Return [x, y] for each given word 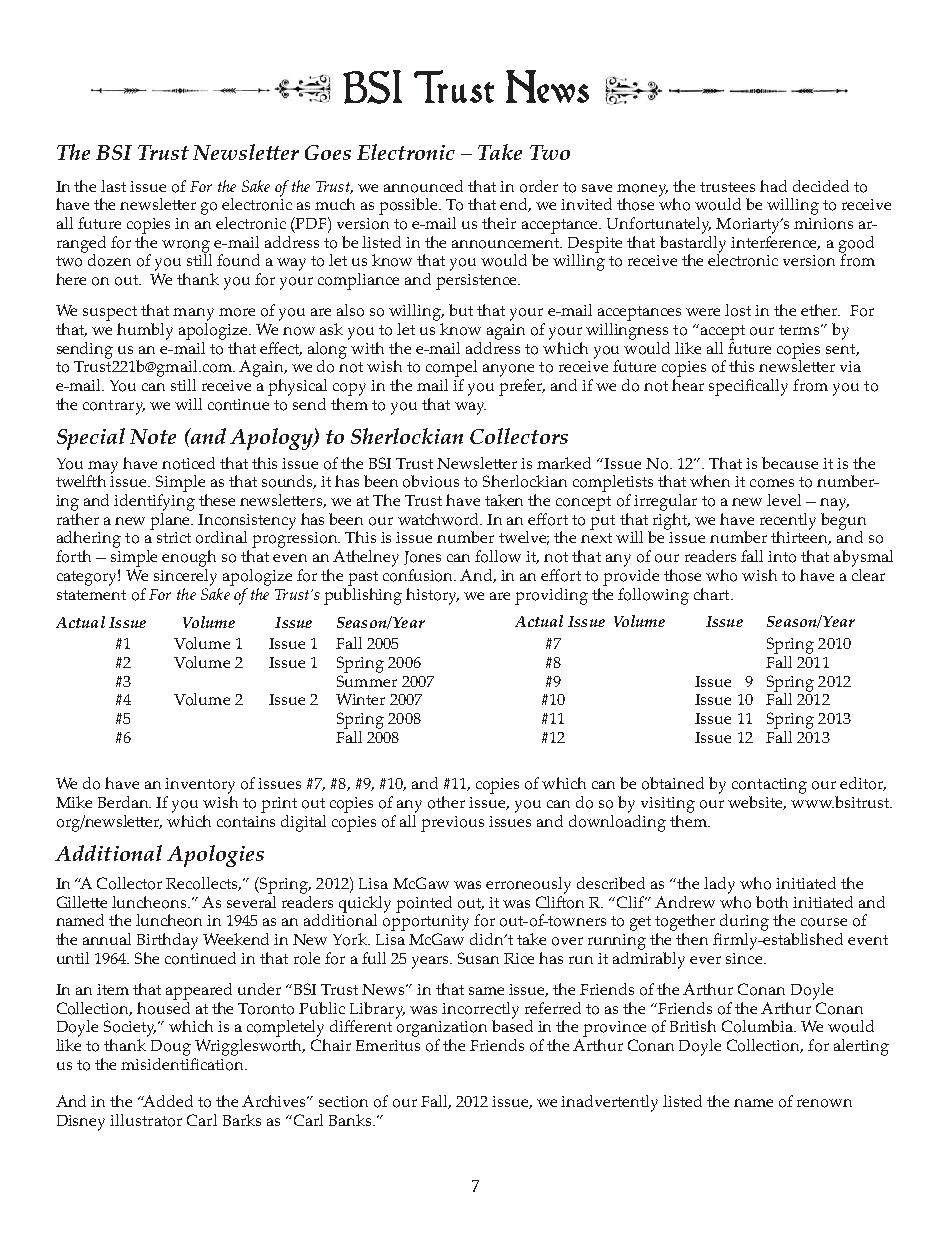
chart [713, 594]
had [773, 186]
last [113, 186]
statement [91, 595]
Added [167, 1101]
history [432, 596]
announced [423, 186]
